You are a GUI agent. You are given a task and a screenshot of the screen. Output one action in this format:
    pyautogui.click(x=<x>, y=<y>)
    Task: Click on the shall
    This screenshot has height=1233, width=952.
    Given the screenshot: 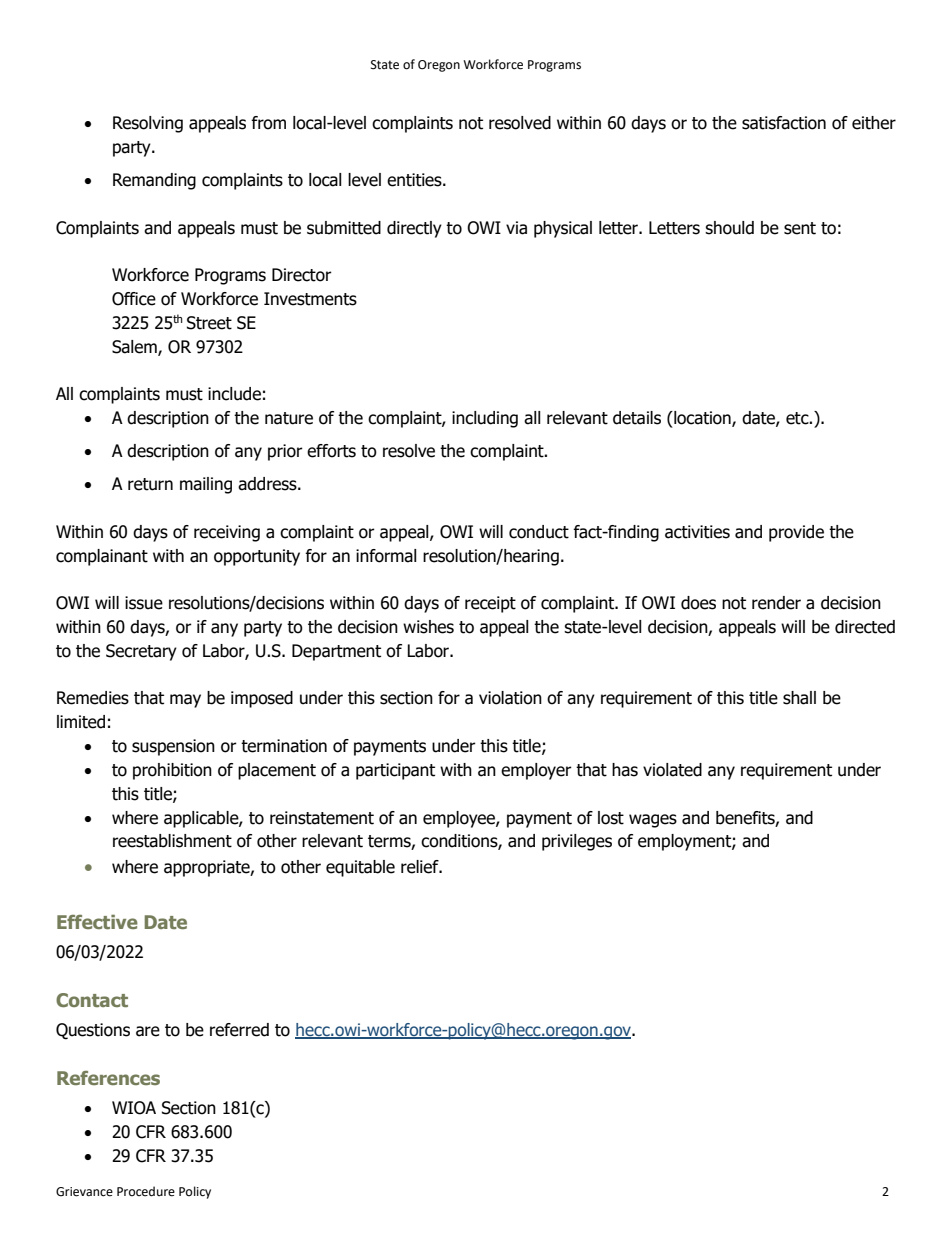 What is the action you would take?
    pyautogui.click(x=799, y=698)
